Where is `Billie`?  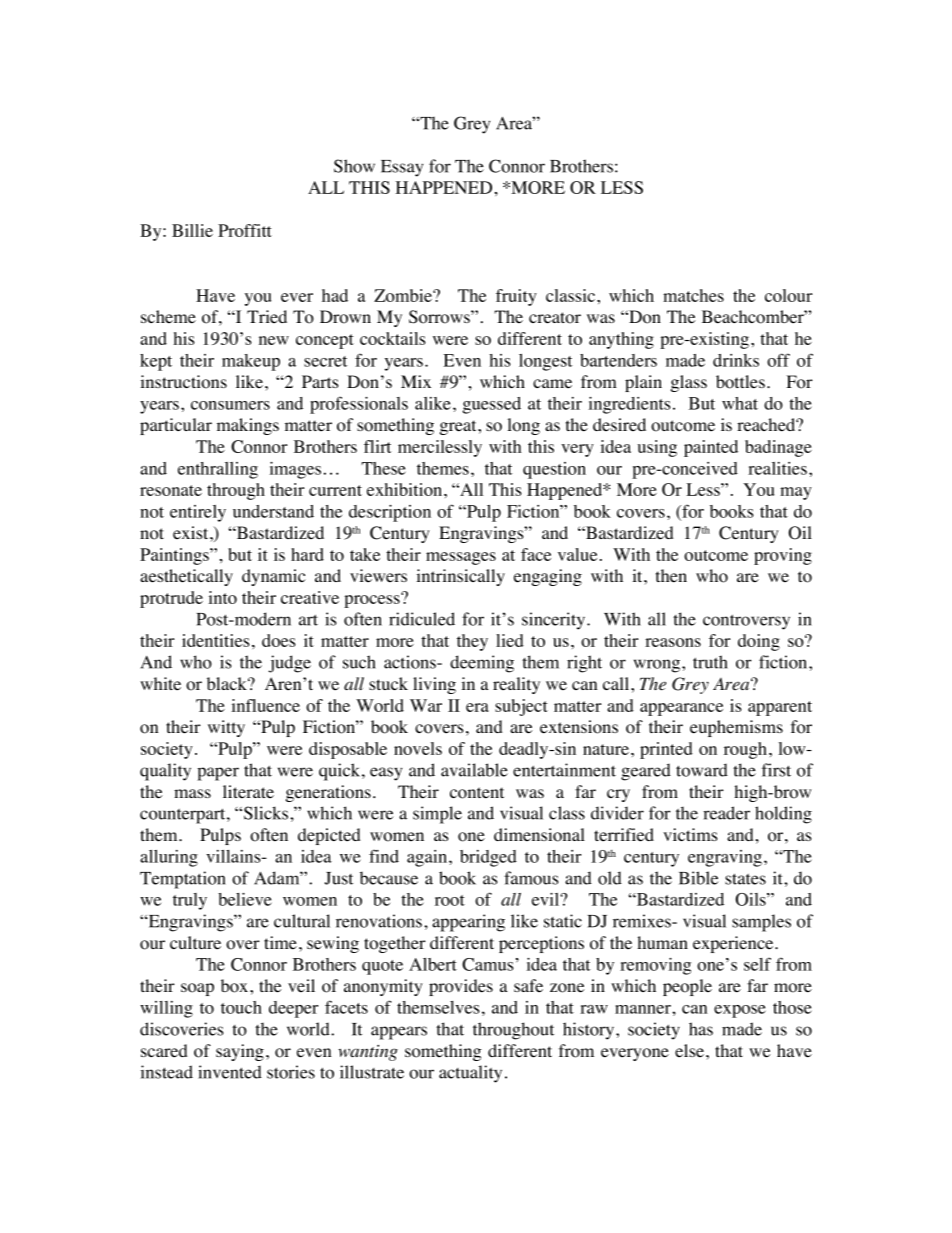
Billie is located at coordinates (192, 230).
